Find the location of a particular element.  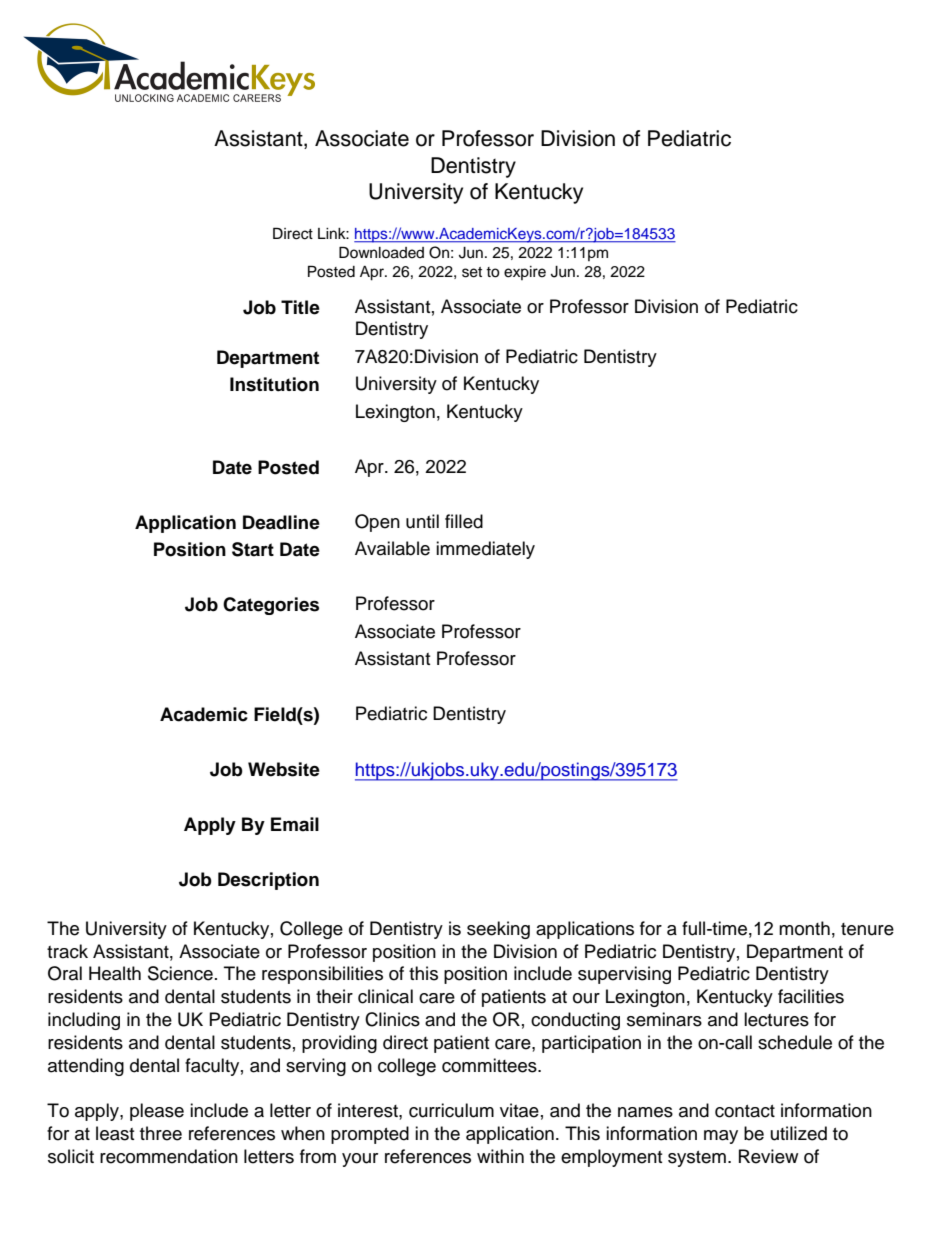

Website is located at coordinates (284, 769).
